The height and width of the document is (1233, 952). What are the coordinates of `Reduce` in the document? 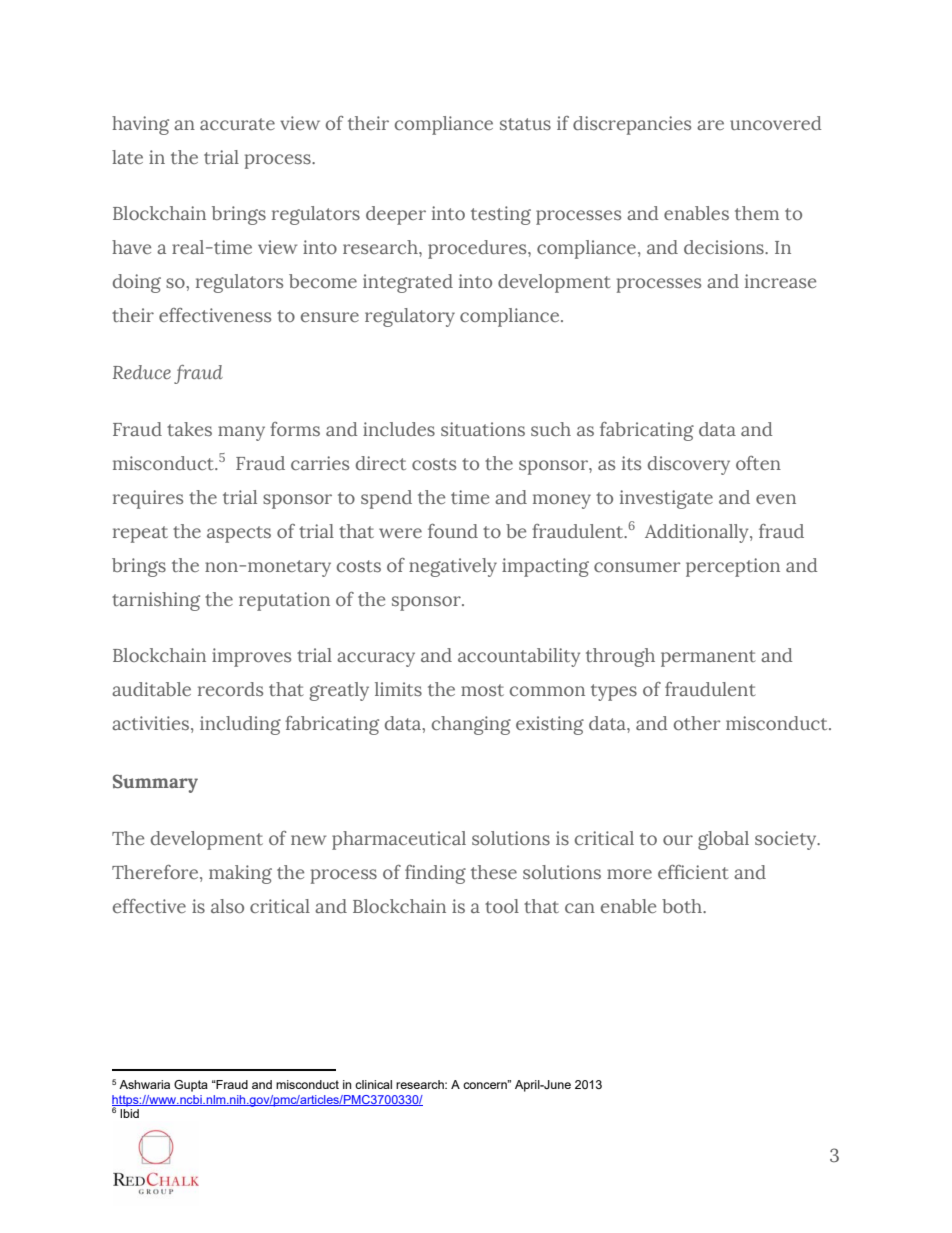 It's located at (142, 372).
